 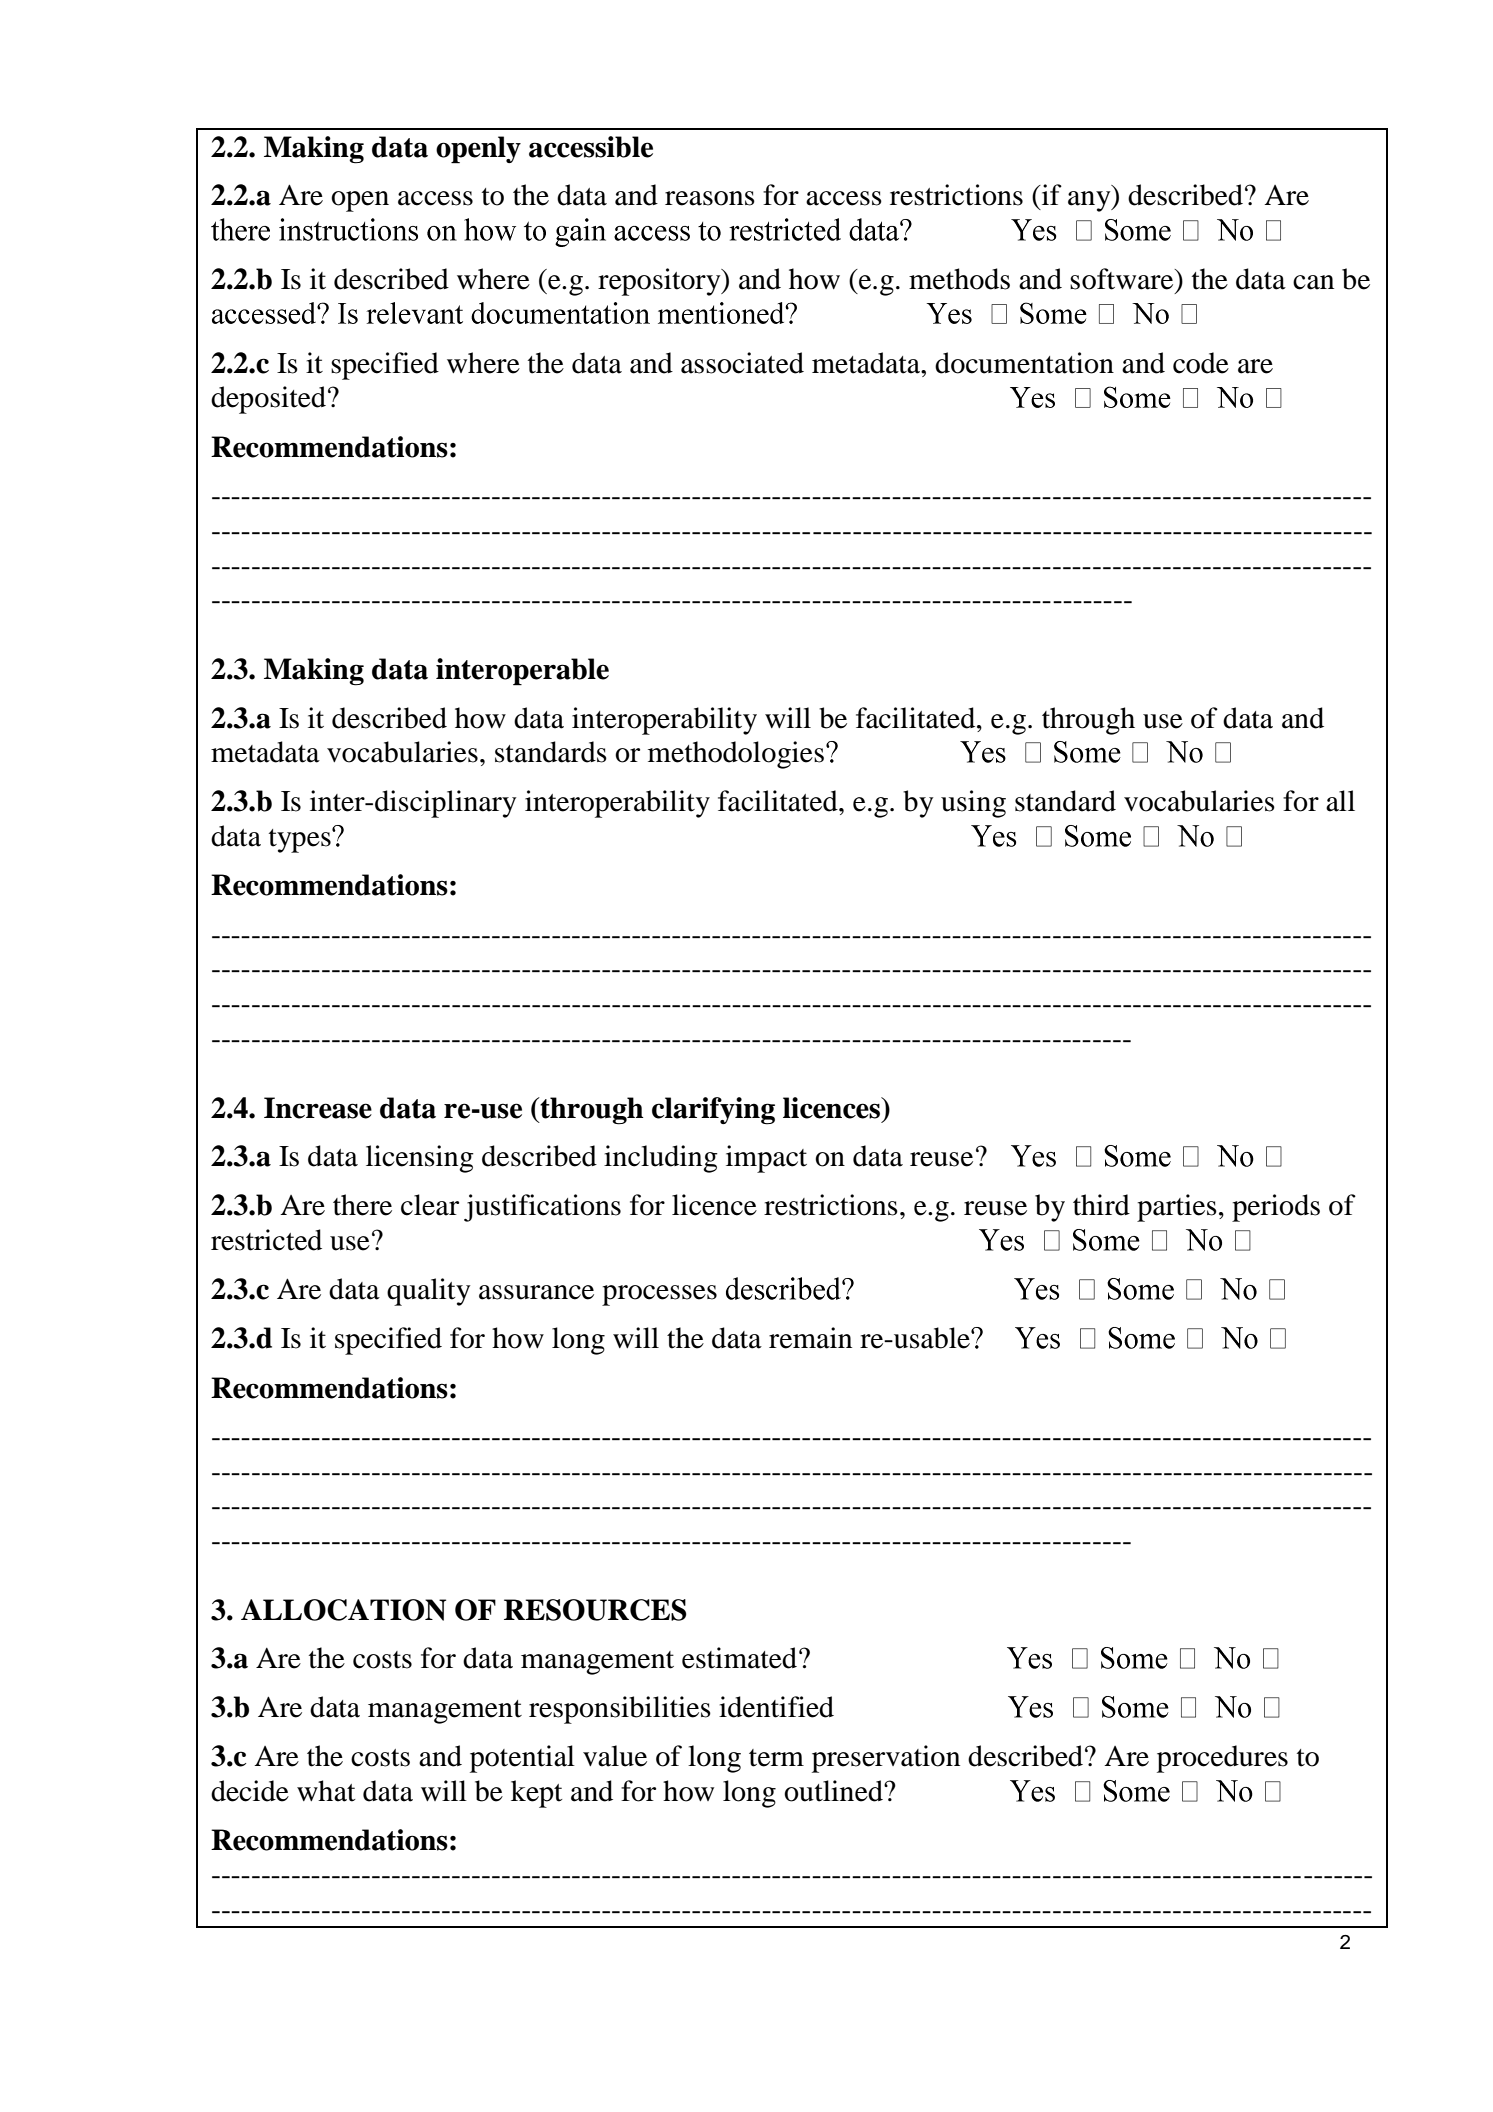 I want to click on what, so click(x=326, y=1791).
